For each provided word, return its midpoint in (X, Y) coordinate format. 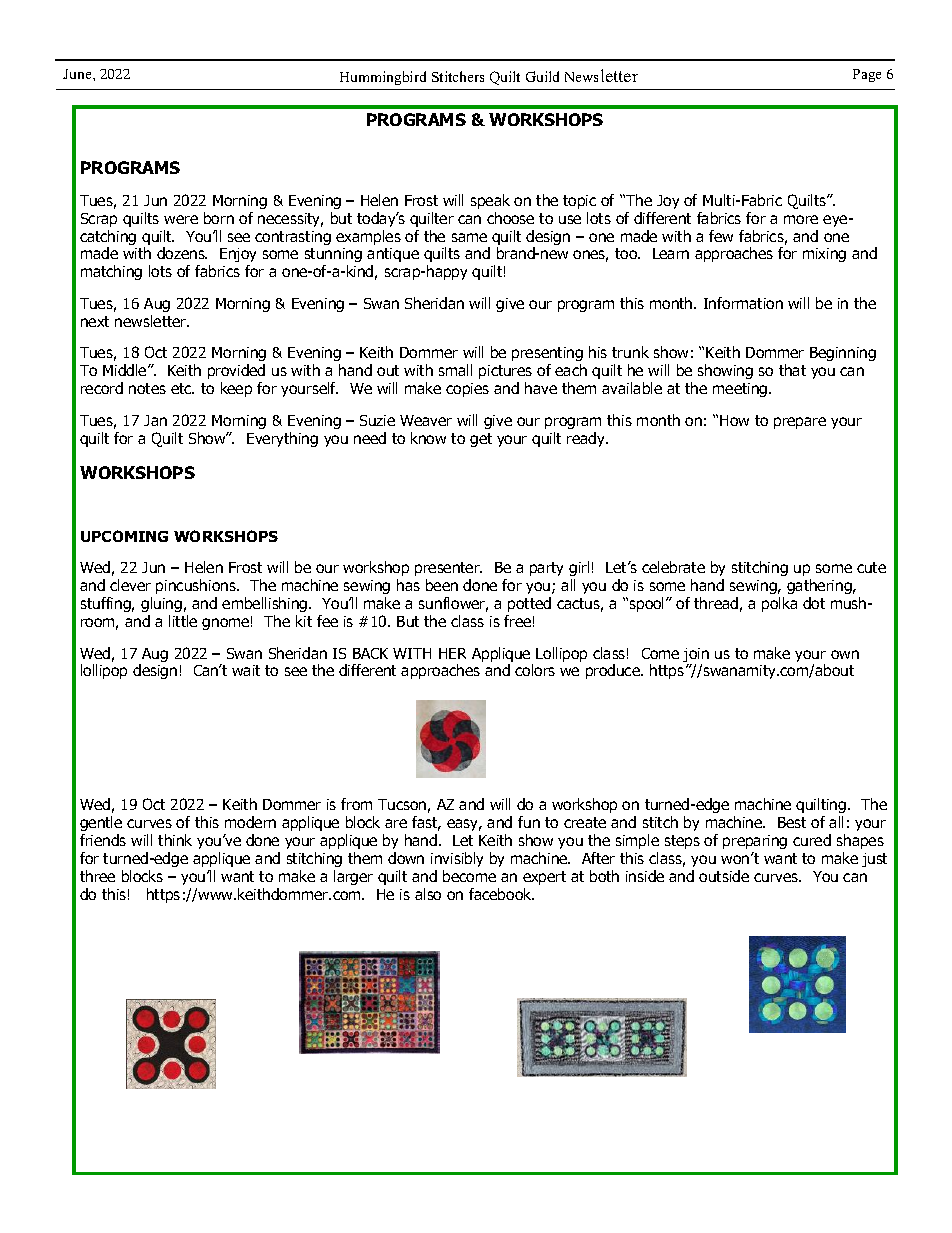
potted (529, 604)
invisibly (457, 859)
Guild (542, 76)
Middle (126, 370)
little (183, 621)
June (78, 74)
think (175, 840)
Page (867, 75)
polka (779, 604)
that (792, 370)
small (455, 370)
